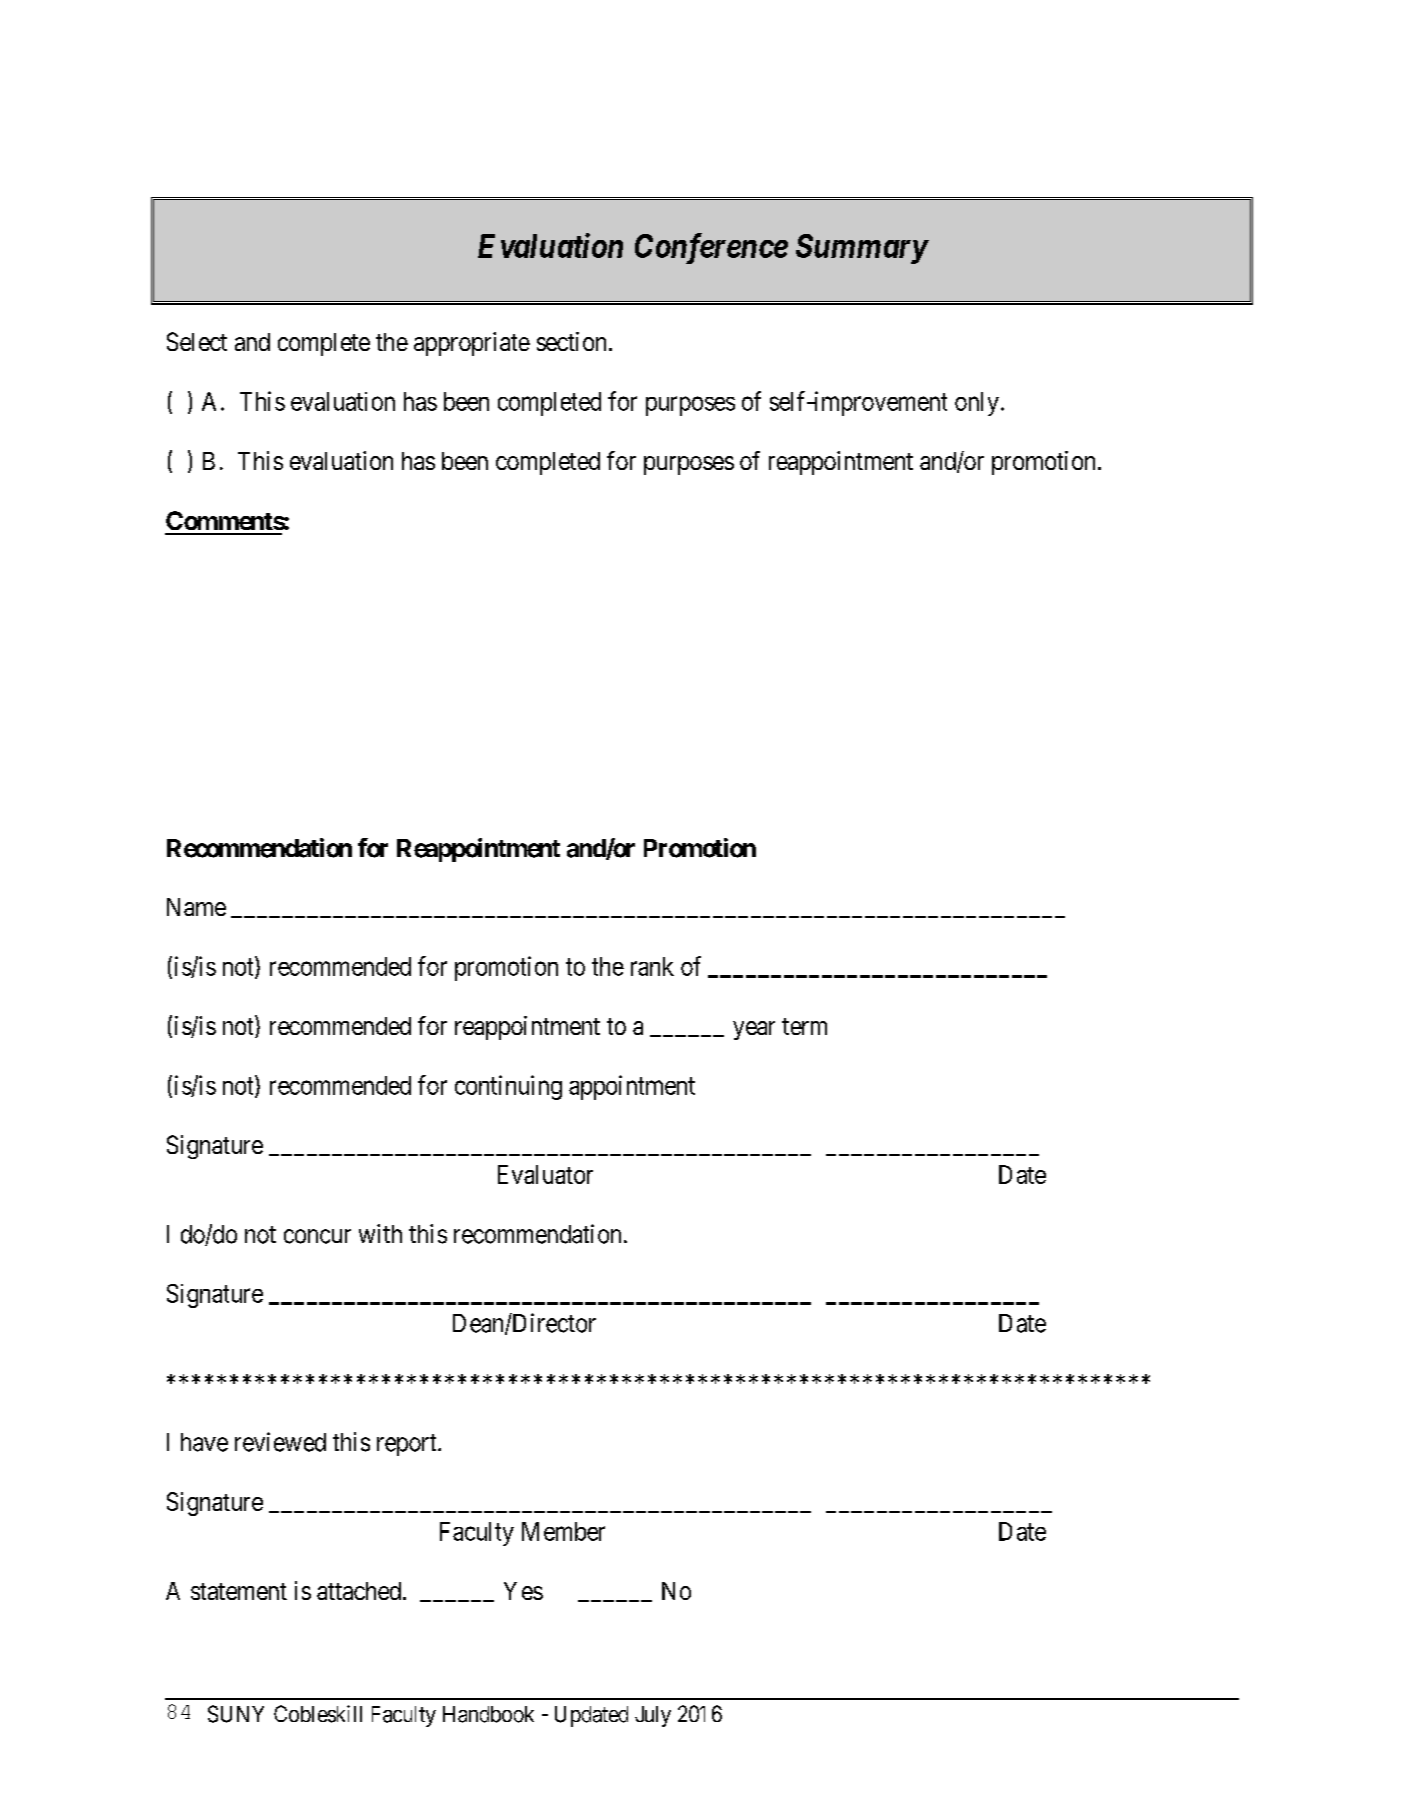 Image resolution: width=1404 pixels, height=1817 pixels. I want to click on continuing, so click(508, 1087).
